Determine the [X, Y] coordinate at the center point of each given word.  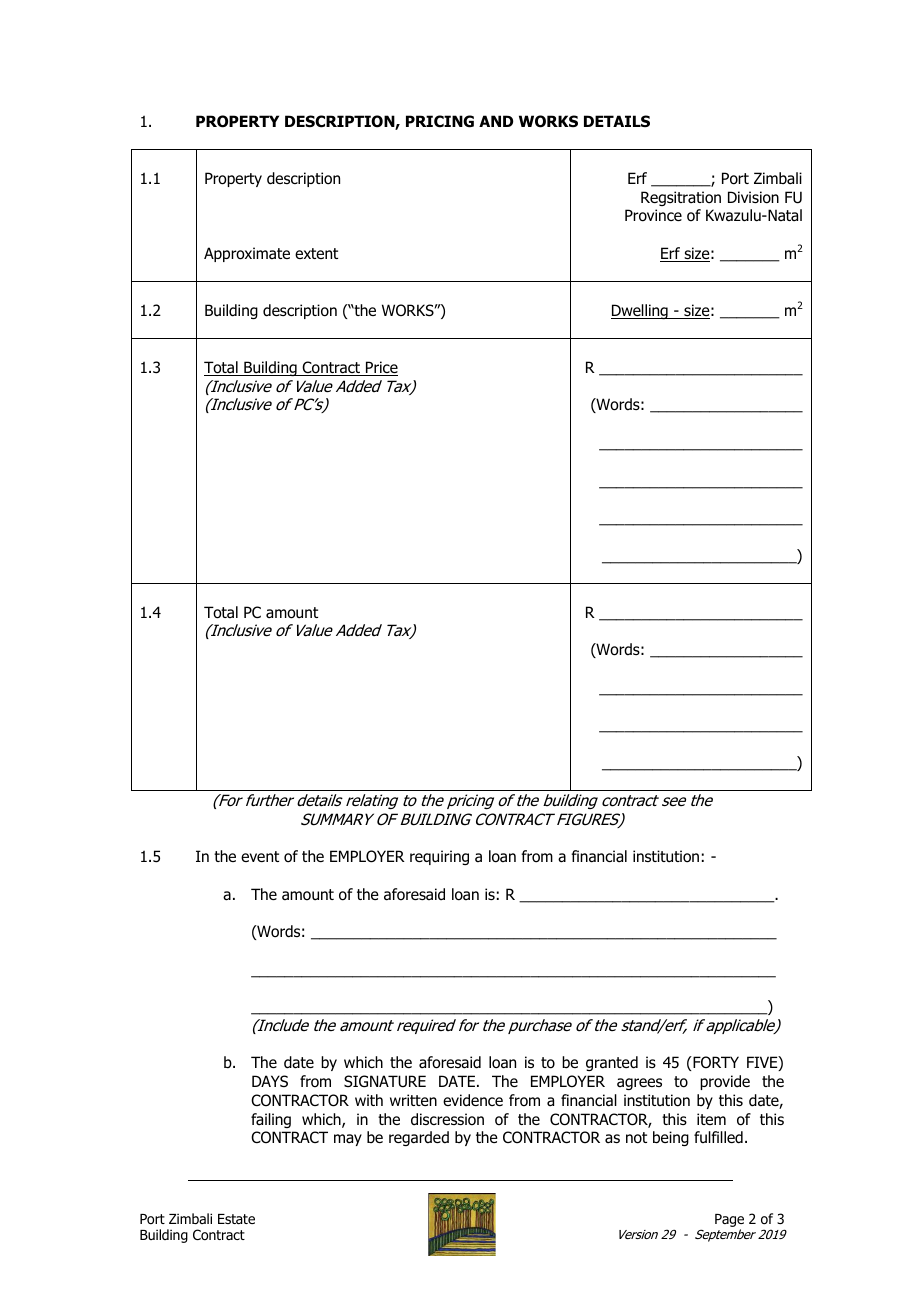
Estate [236, 1219]
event [260, 856]
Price [381, 368]
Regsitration [681, 198]
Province [653, 215]
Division [753, 197]
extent [316, 253]
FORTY [715, 1062]
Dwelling [640, 311]
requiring [439, 857]
